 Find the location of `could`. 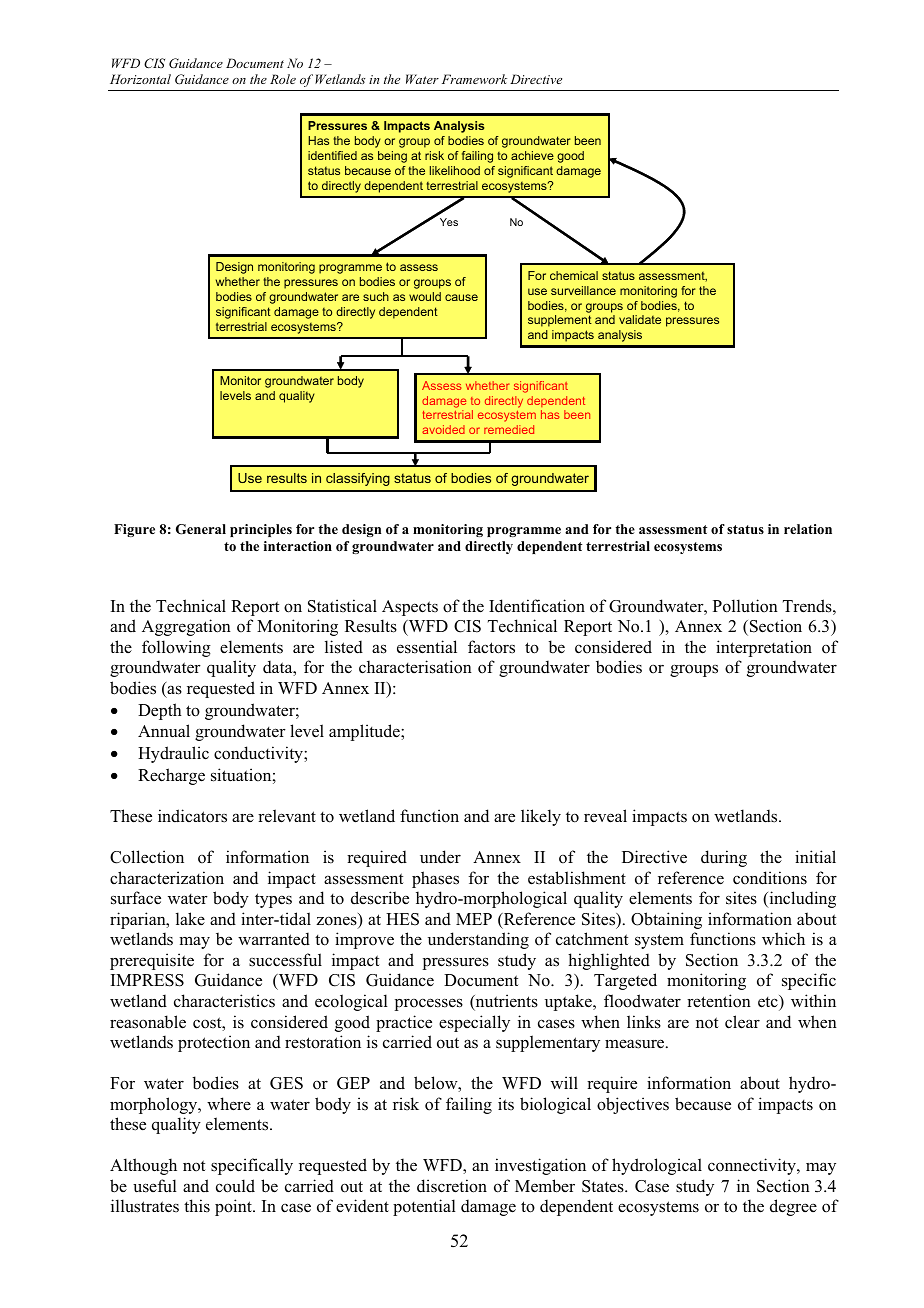

could is located at coordinates (235, 1186).
